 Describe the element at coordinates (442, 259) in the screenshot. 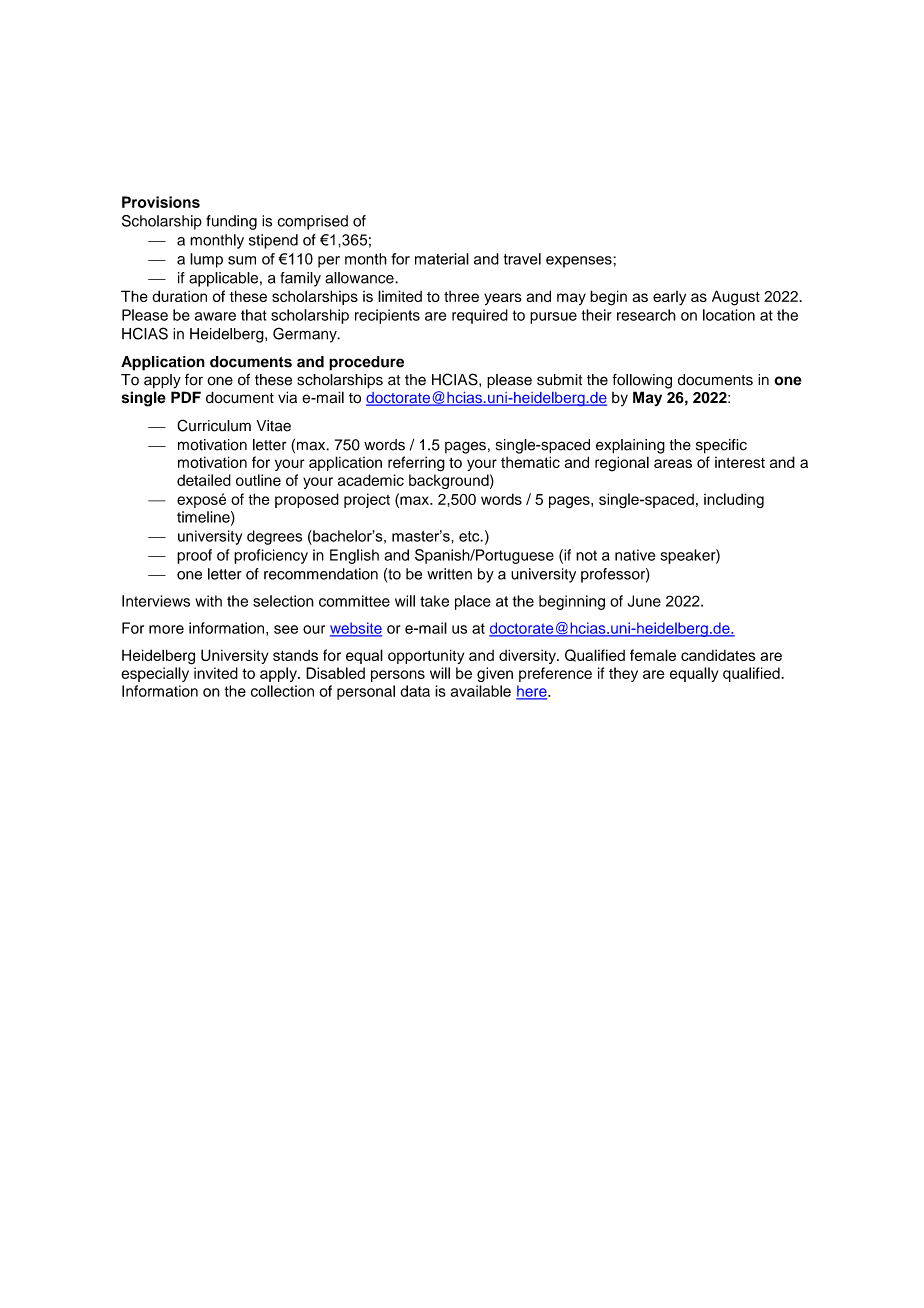

I see `material` at that location.
